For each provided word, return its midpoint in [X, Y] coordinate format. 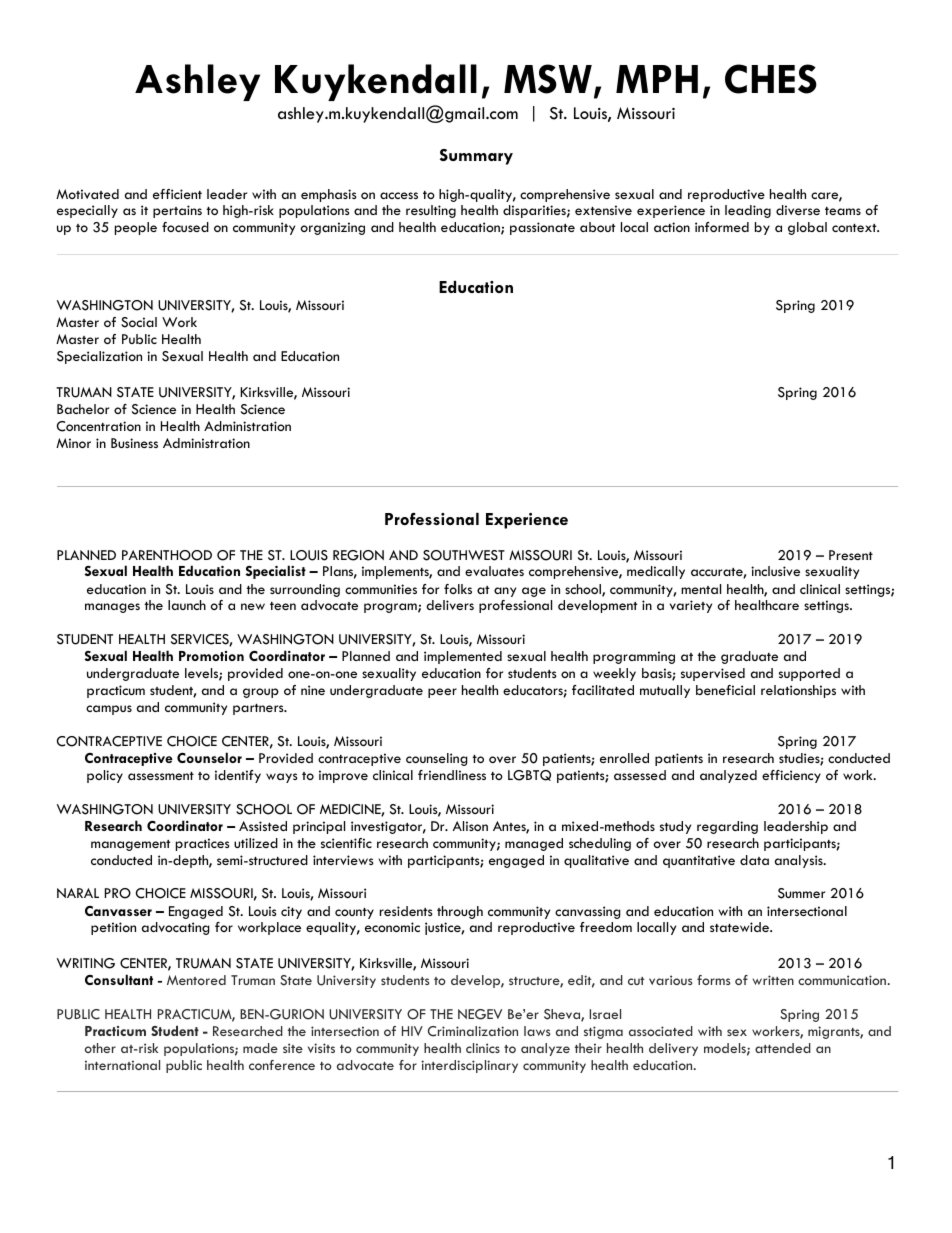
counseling [437, 759]
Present [851, 555]
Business [134, 443]
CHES [771, 79]
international [122, 1065]
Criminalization [473, 1031]
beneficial [725, 690]
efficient [177, 194]
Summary [476, 157]
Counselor [209, 757]
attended [783, 1048]
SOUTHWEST [464, 555]
